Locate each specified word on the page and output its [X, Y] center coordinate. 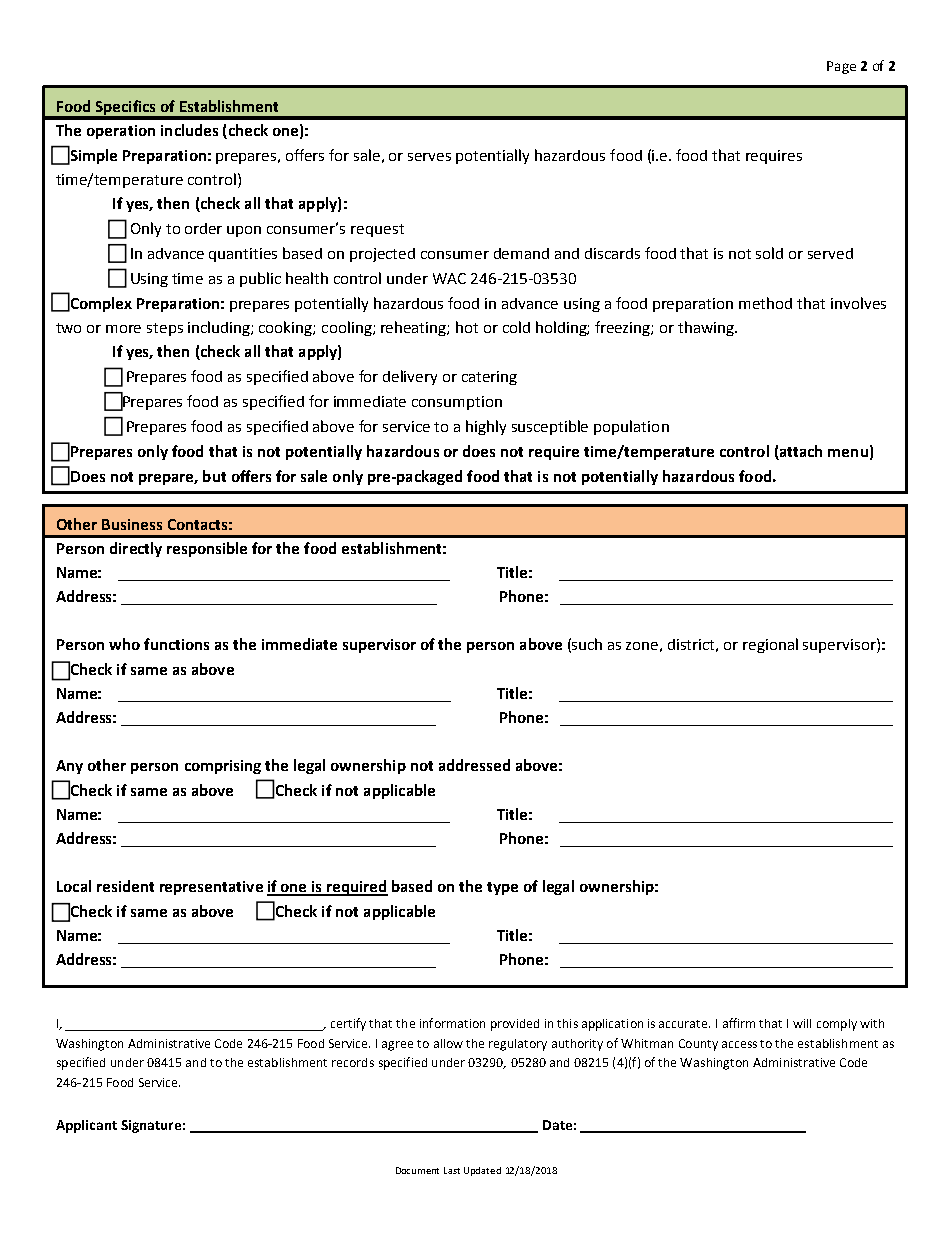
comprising [223, 767]
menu [848, 453]
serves [429, 157]
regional [770, 645]
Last [452, 1170]
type [502, 888]
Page [841, 67]
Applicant [86, 1126]
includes [189, 130]
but [214, 476]
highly [486, 427]
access [739, 1044]
